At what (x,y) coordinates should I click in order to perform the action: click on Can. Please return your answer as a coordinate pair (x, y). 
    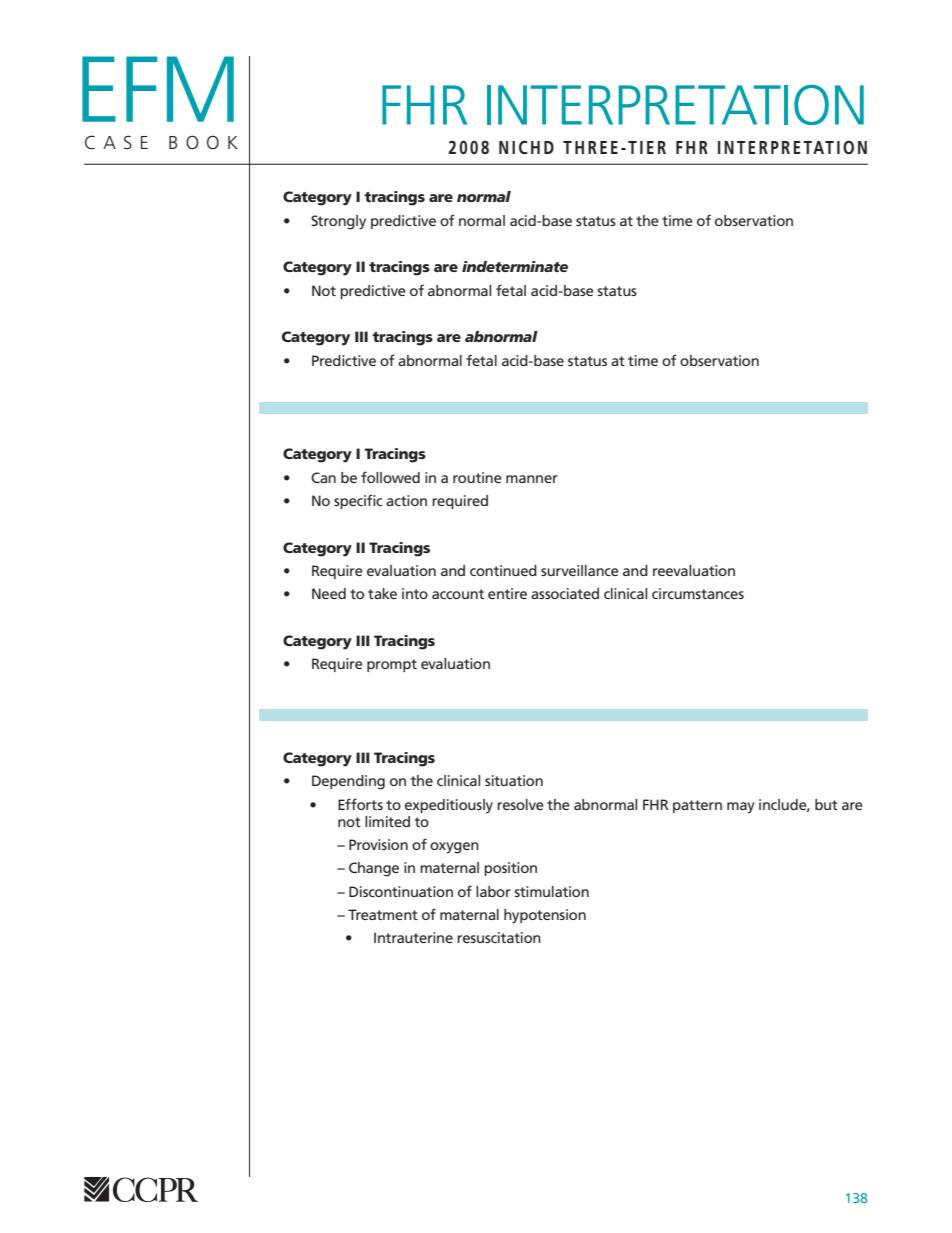
    Looking at the image, I should click on (323, 477).
